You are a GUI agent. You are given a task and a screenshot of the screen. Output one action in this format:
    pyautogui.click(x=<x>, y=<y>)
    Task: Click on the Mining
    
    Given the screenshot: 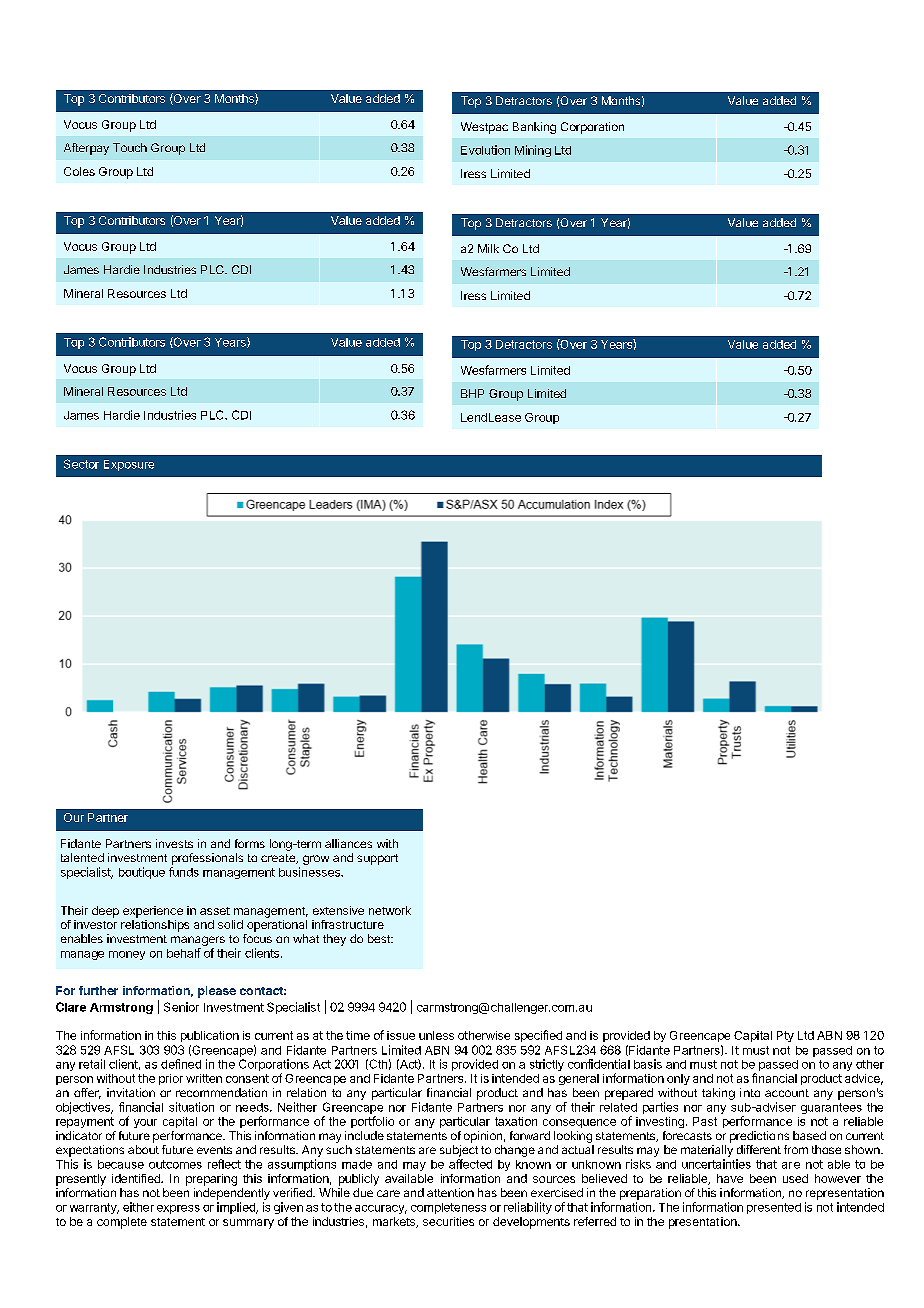 What is the action you would take?
    pyautogui.click(x=533, y=151)
